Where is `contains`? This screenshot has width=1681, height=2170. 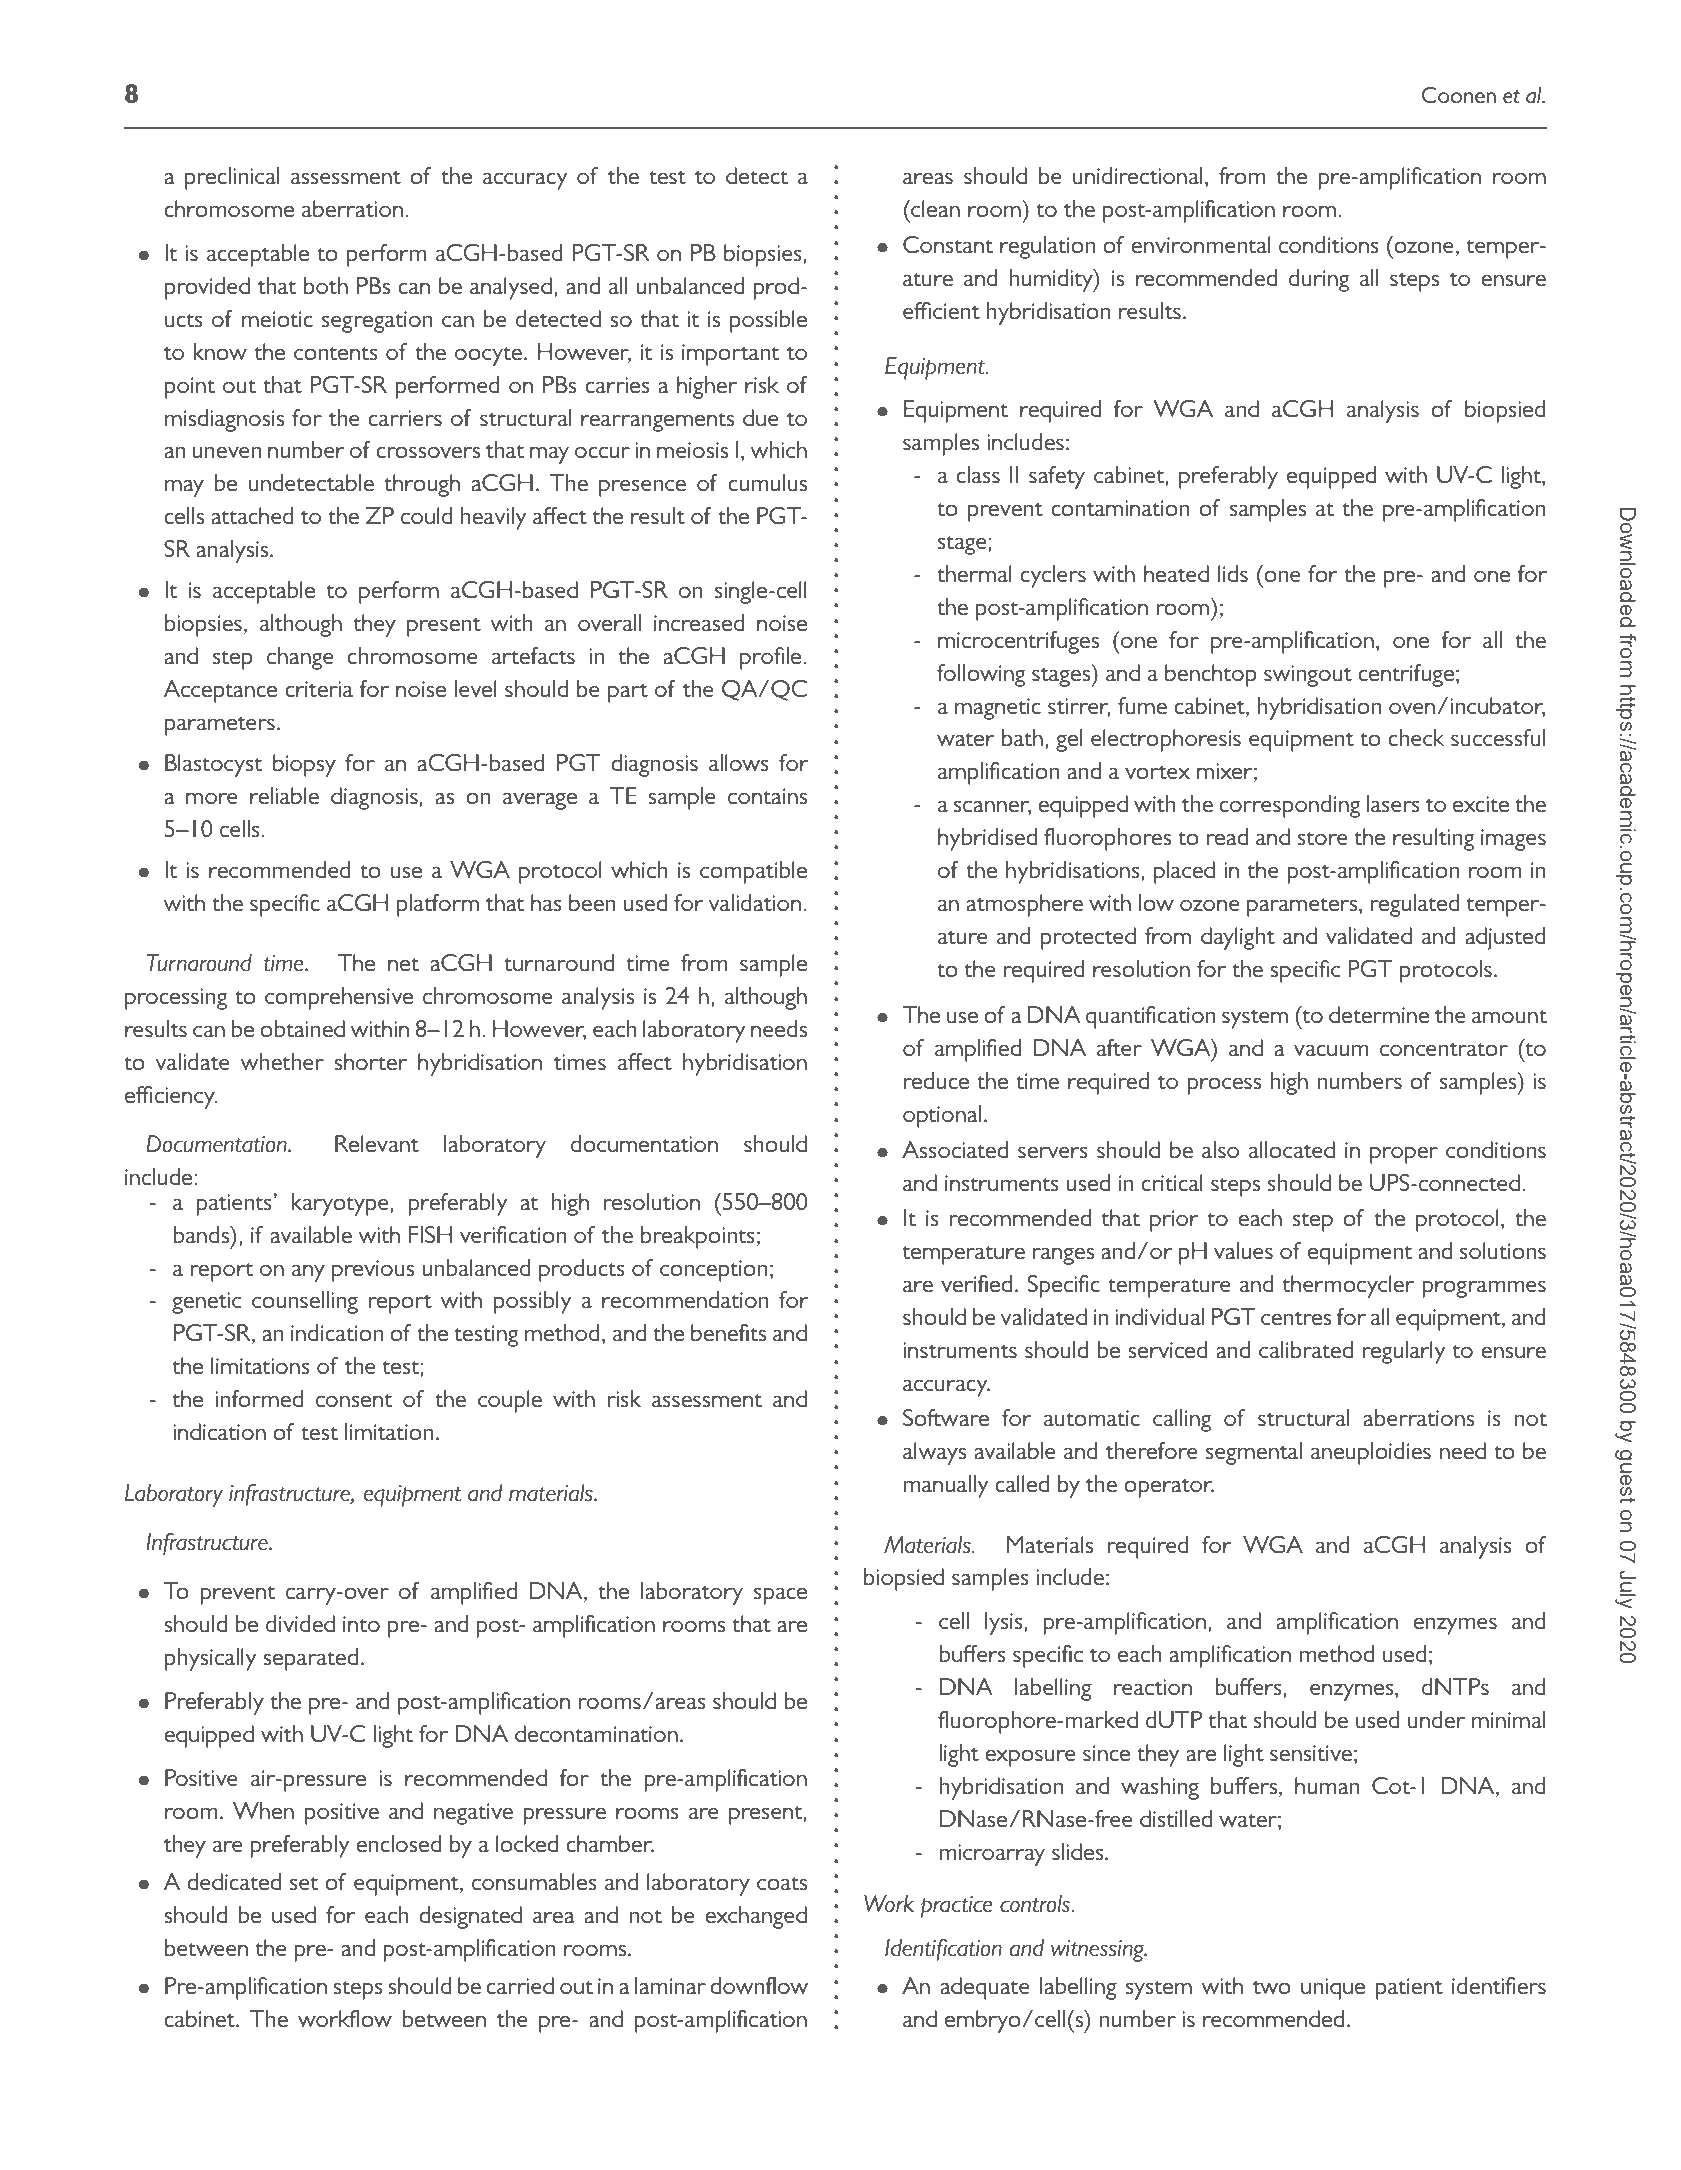
contains is located at coordinates (767, 796).
